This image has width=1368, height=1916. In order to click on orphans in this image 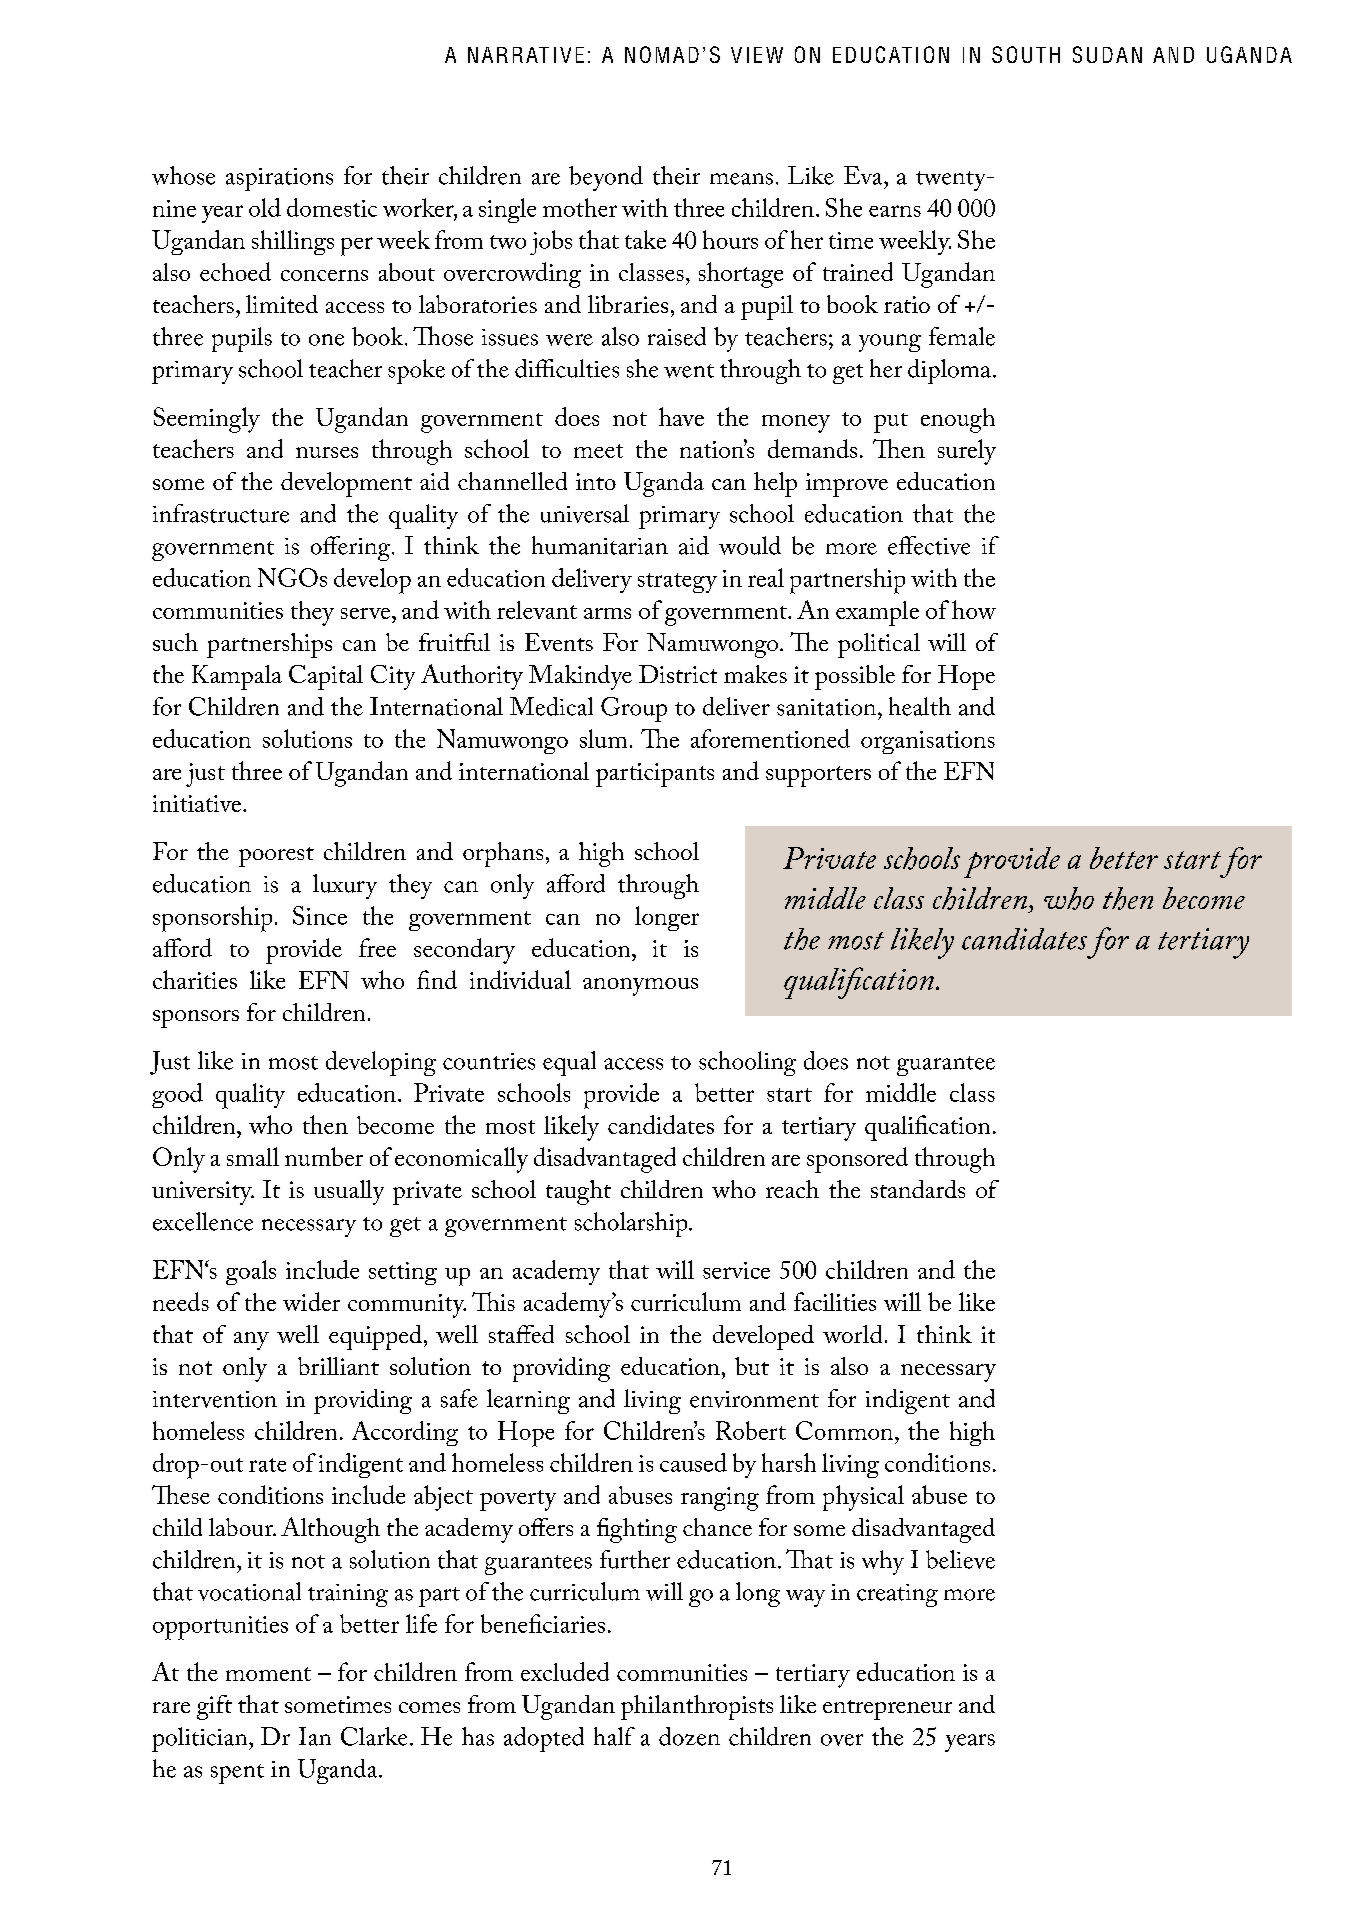, I will do `click(503, 854)`.
